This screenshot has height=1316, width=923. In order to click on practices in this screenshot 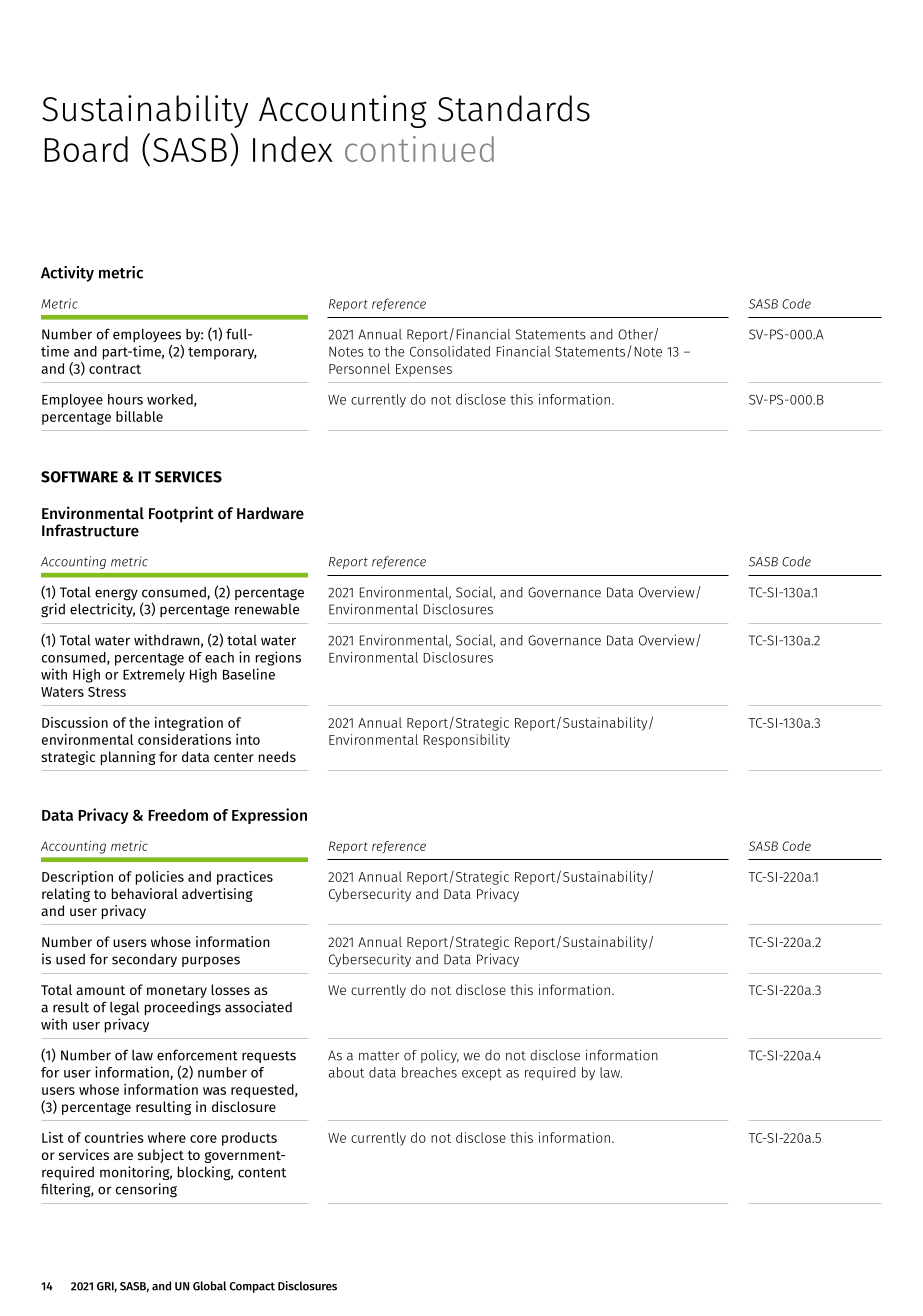, I will do `click(245, 878)`.
